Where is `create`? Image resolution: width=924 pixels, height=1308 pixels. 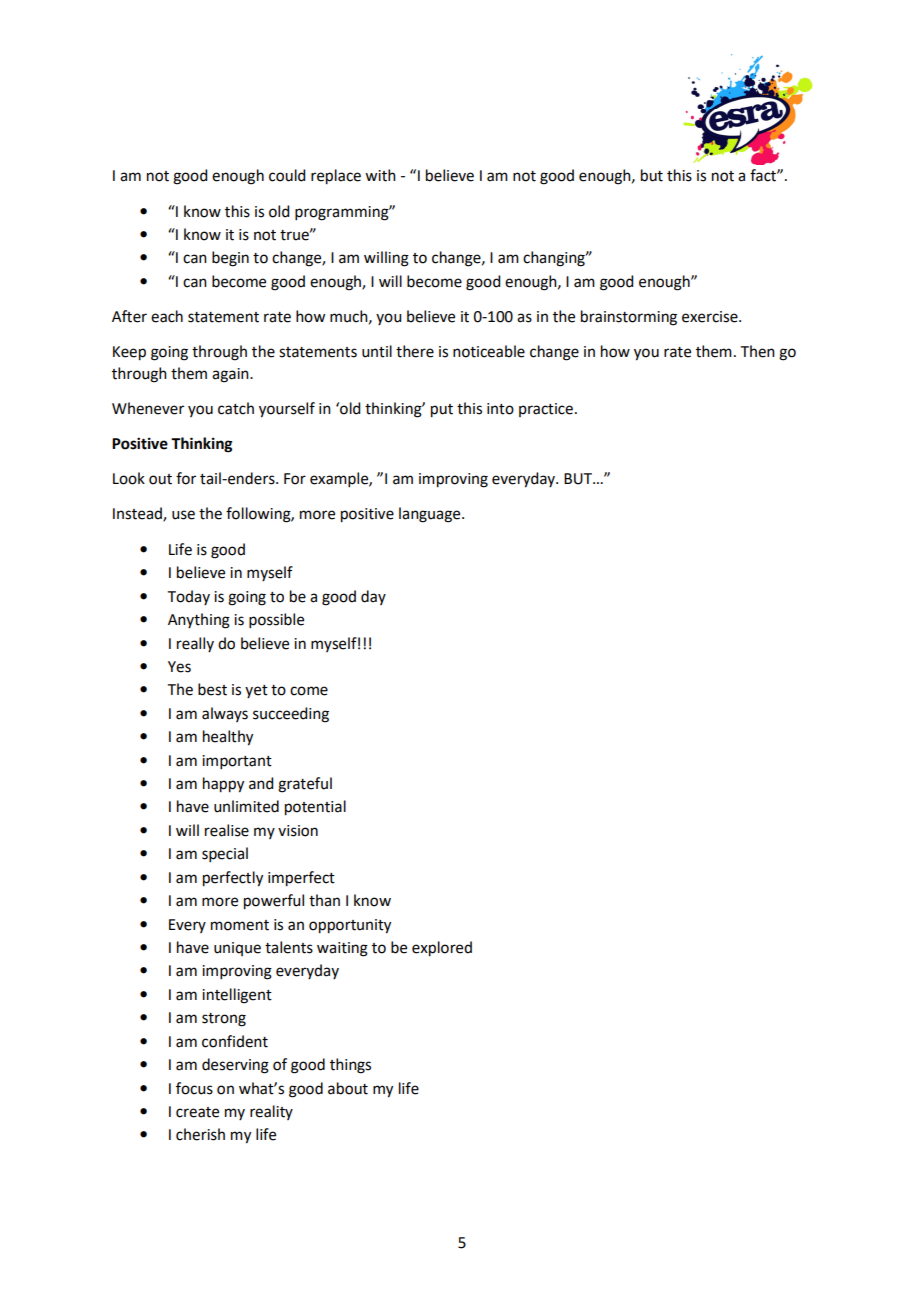 create is located at coordinates (197, 1112).
